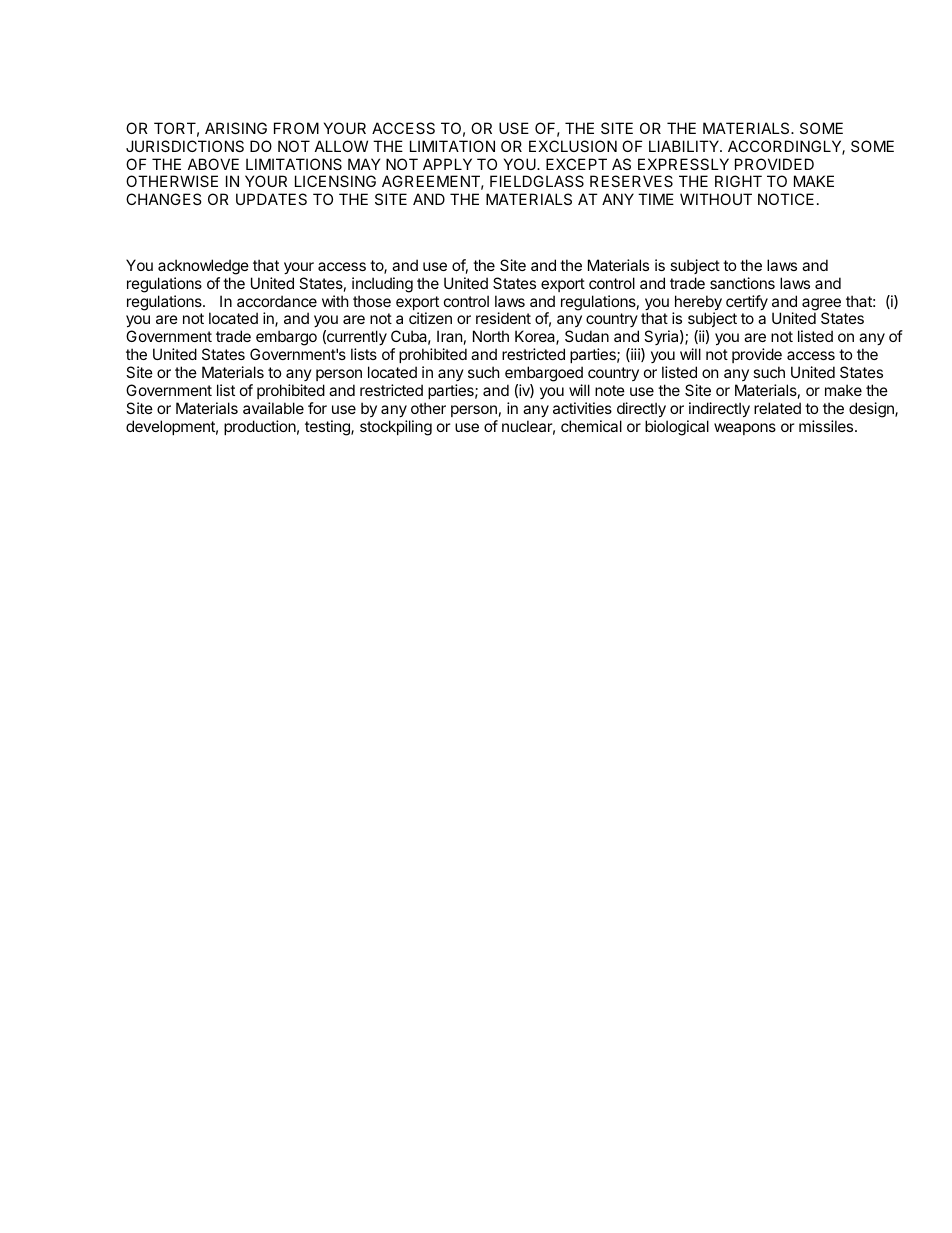 Image resolution: width=952 pixels, height=1233 pixels. I want to click on UPDATES, so click(271, 199).
